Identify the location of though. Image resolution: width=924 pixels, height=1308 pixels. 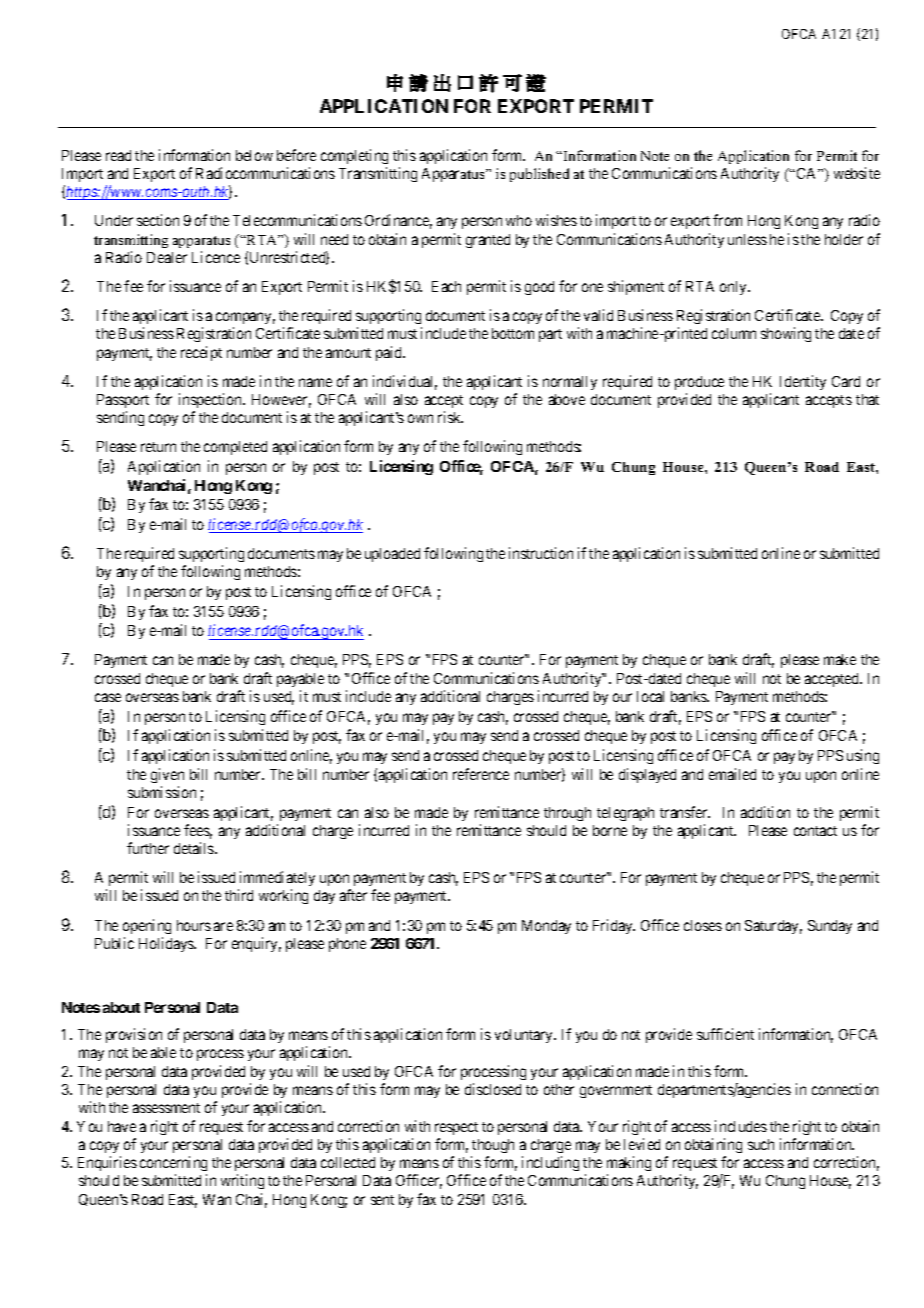
(493, 1146).
